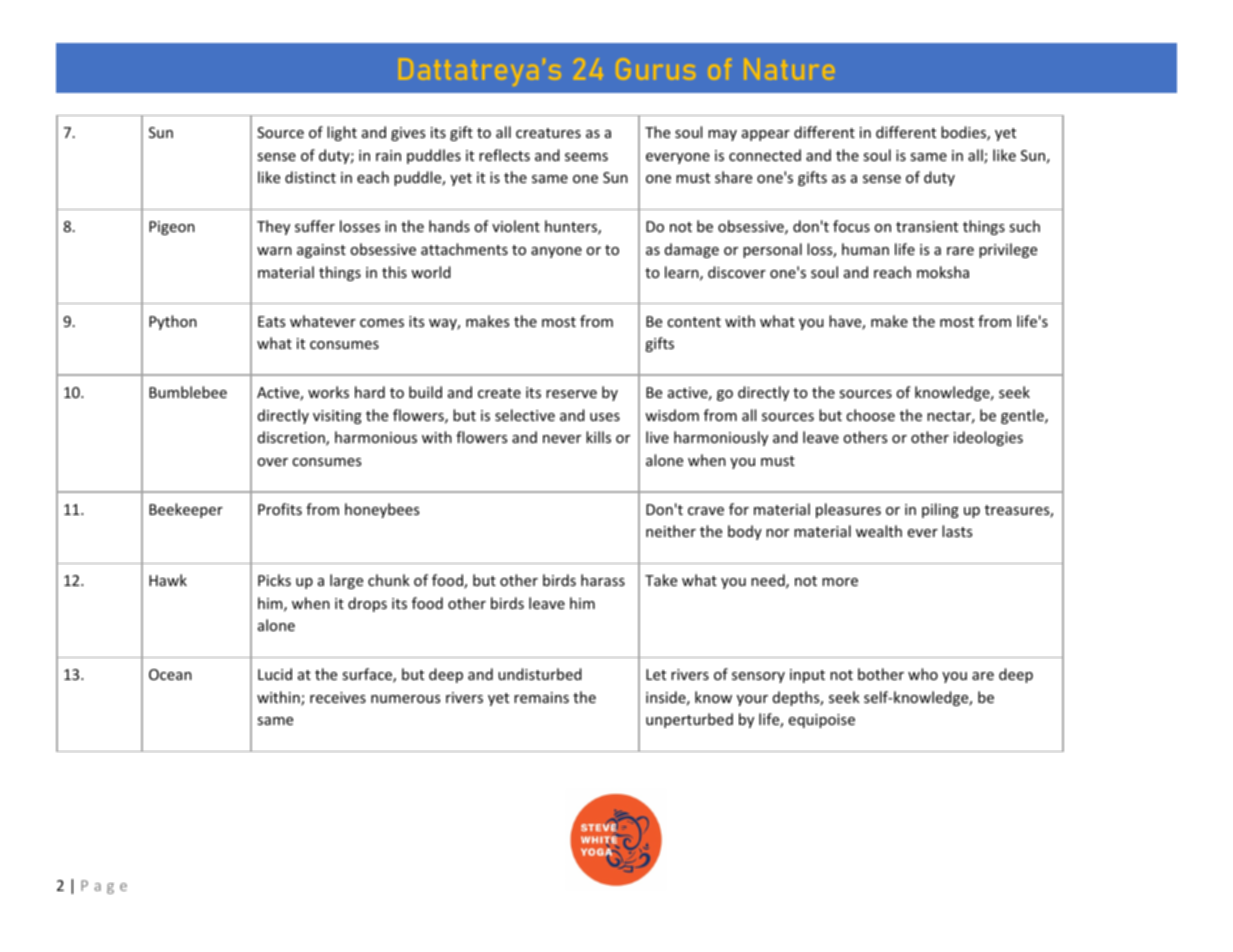  Describe the element at coordinates (170, 674) in the screenshot. I see `Ocean` at that location.
